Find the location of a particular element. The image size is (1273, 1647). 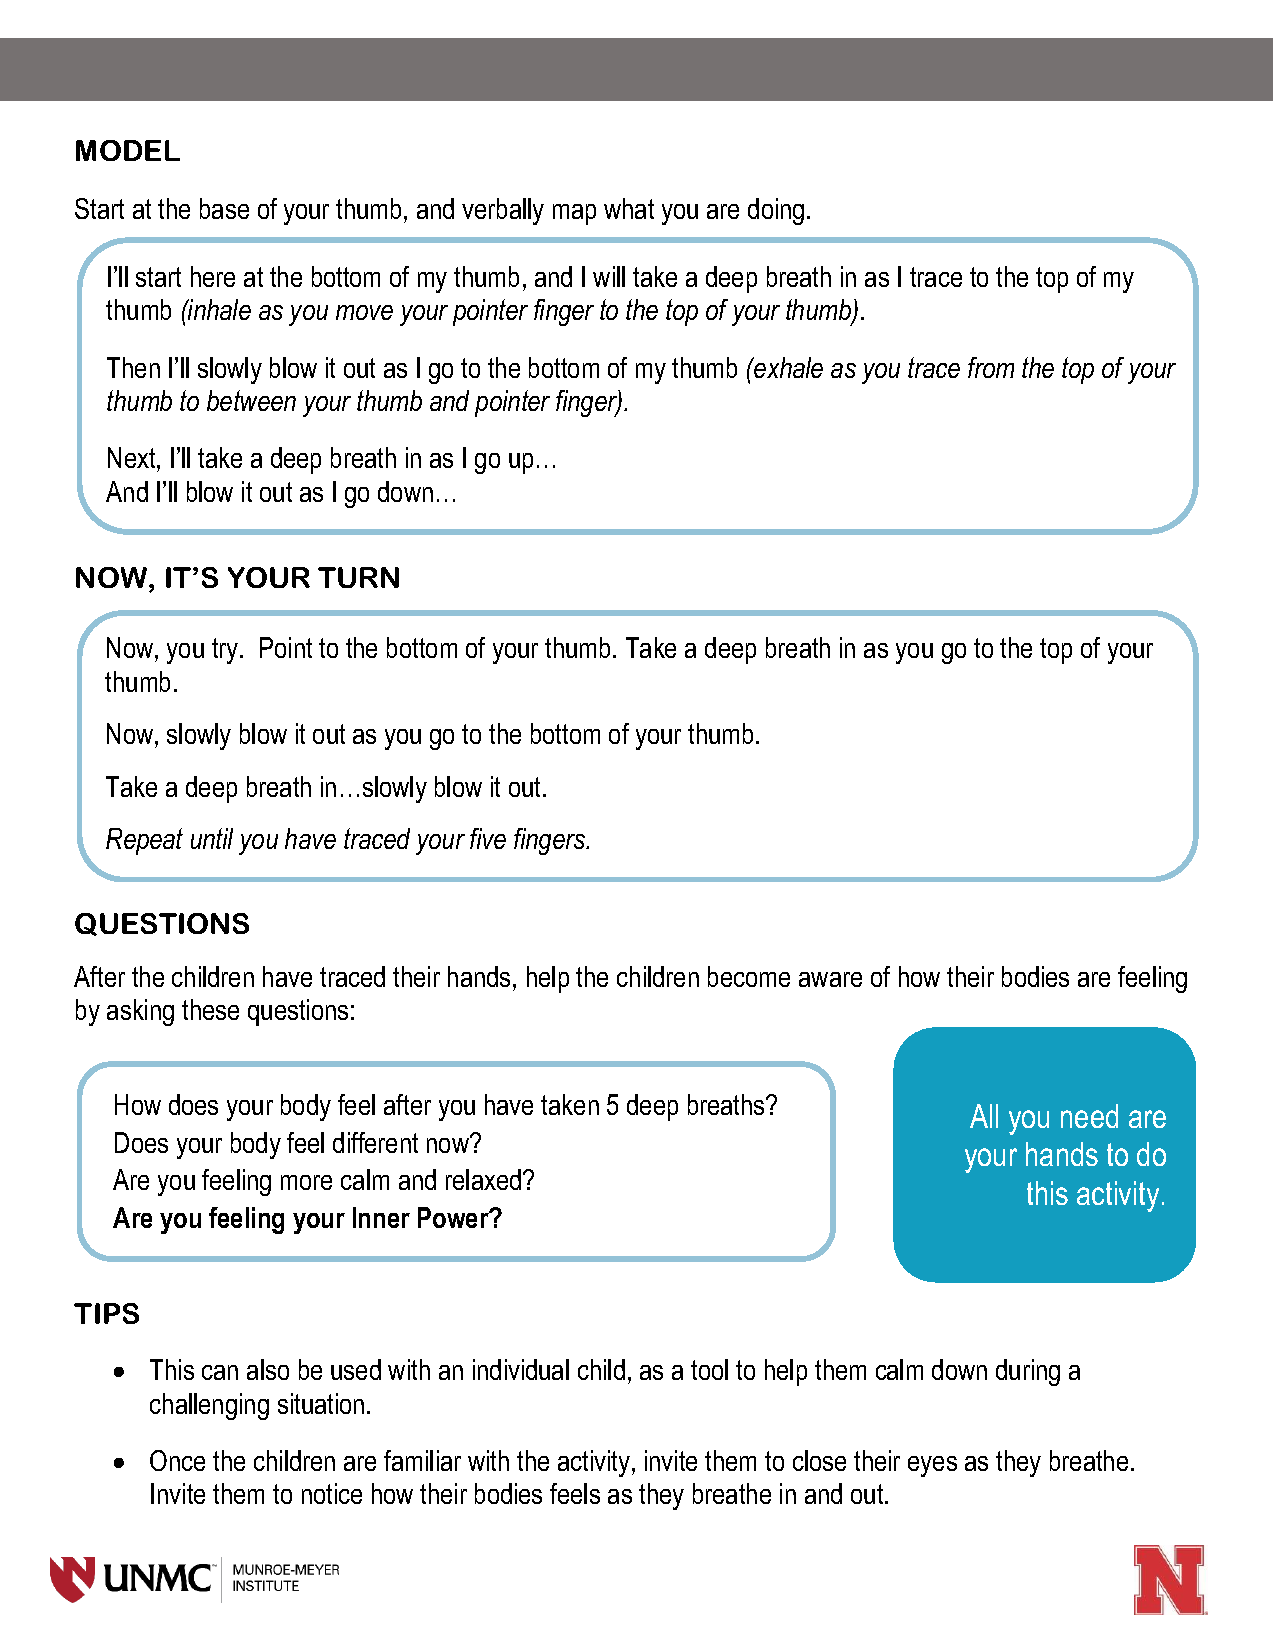

doing is located at coordinates (776, 211).
